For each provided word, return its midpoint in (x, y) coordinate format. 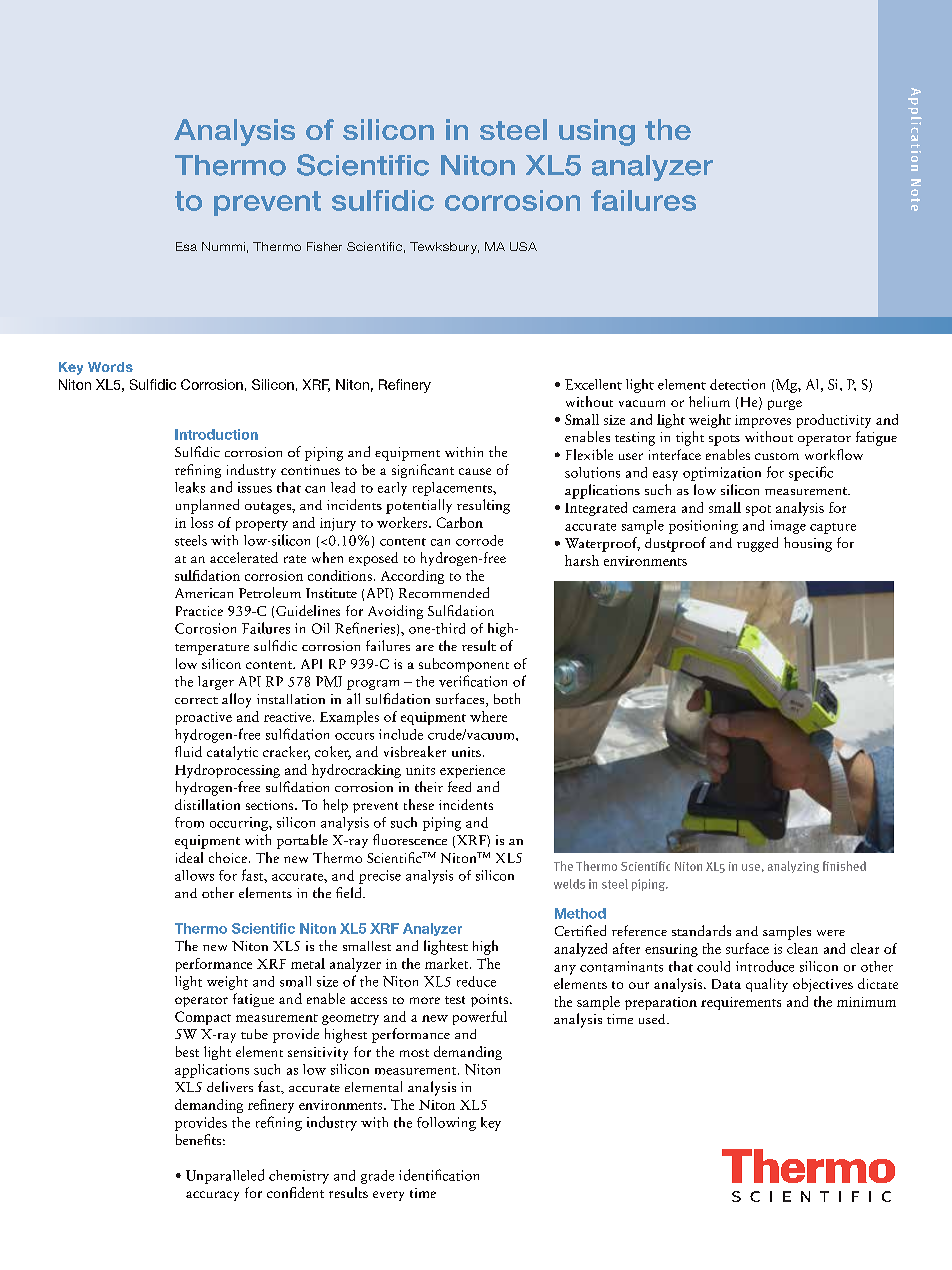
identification (439, 1175)
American (204, 593)
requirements (741, 1003)
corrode (479, 540)
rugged (757, 544)
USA (523, 246)
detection (737, 384)
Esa (186, 246)
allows (194, 875)
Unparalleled (225, 1176)
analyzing (793, 867)
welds (569, 884)
